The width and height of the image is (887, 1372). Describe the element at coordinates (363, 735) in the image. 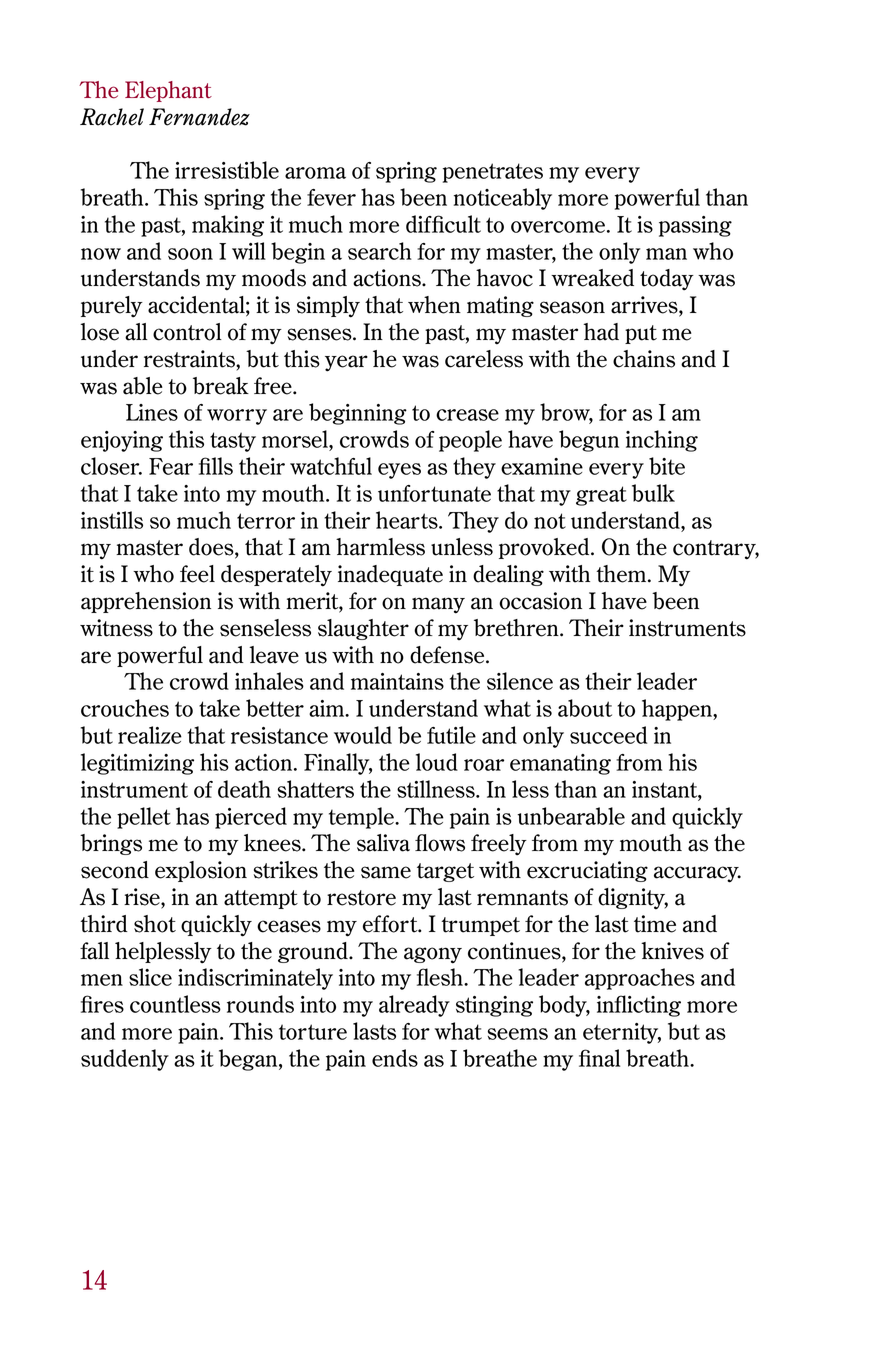

I see `would` at that location.
